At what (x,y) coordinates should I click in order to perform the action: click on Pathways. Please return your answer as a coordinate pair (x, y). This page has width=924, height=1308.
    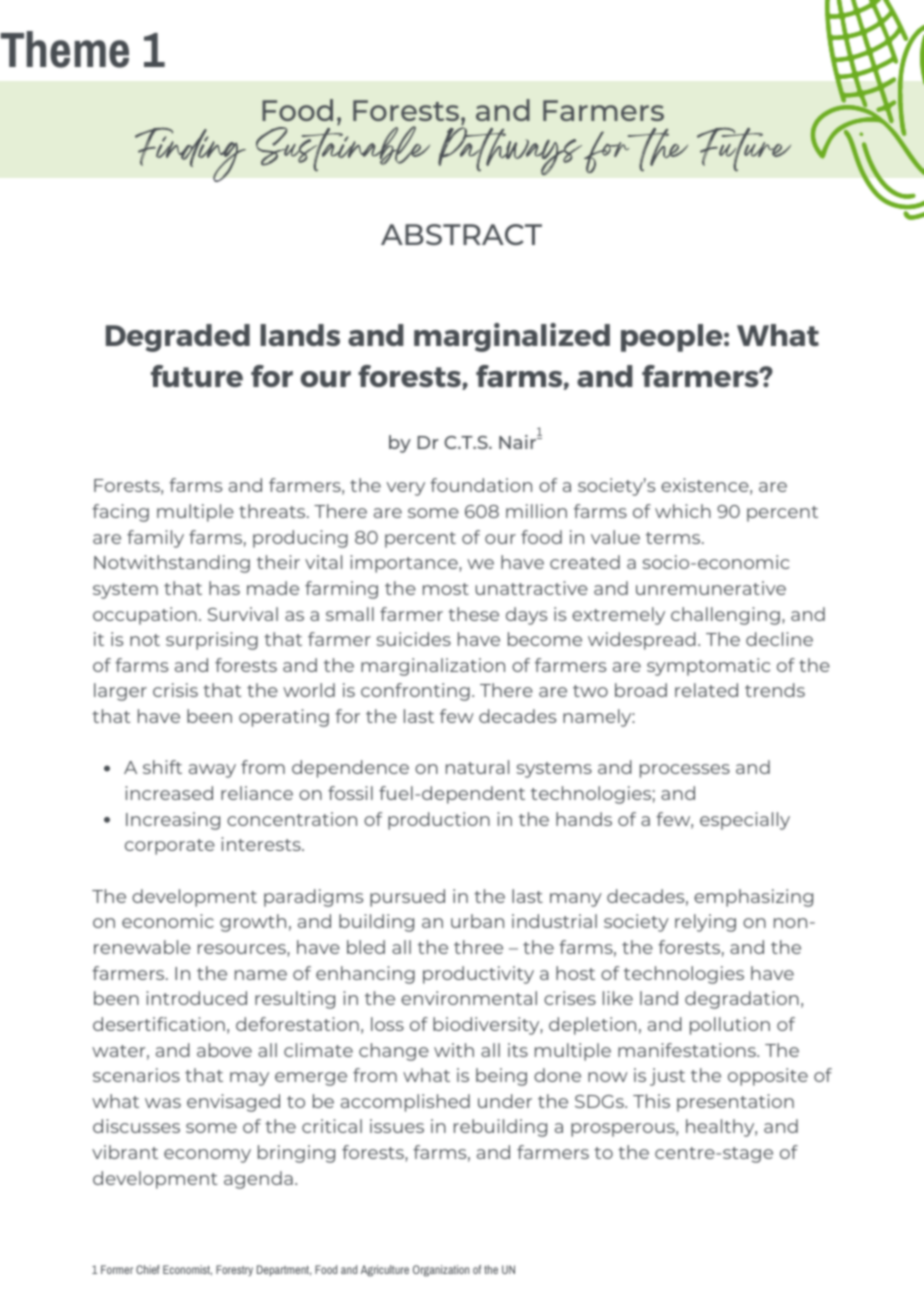
    Looking at the image, I should click on (510, 150).
